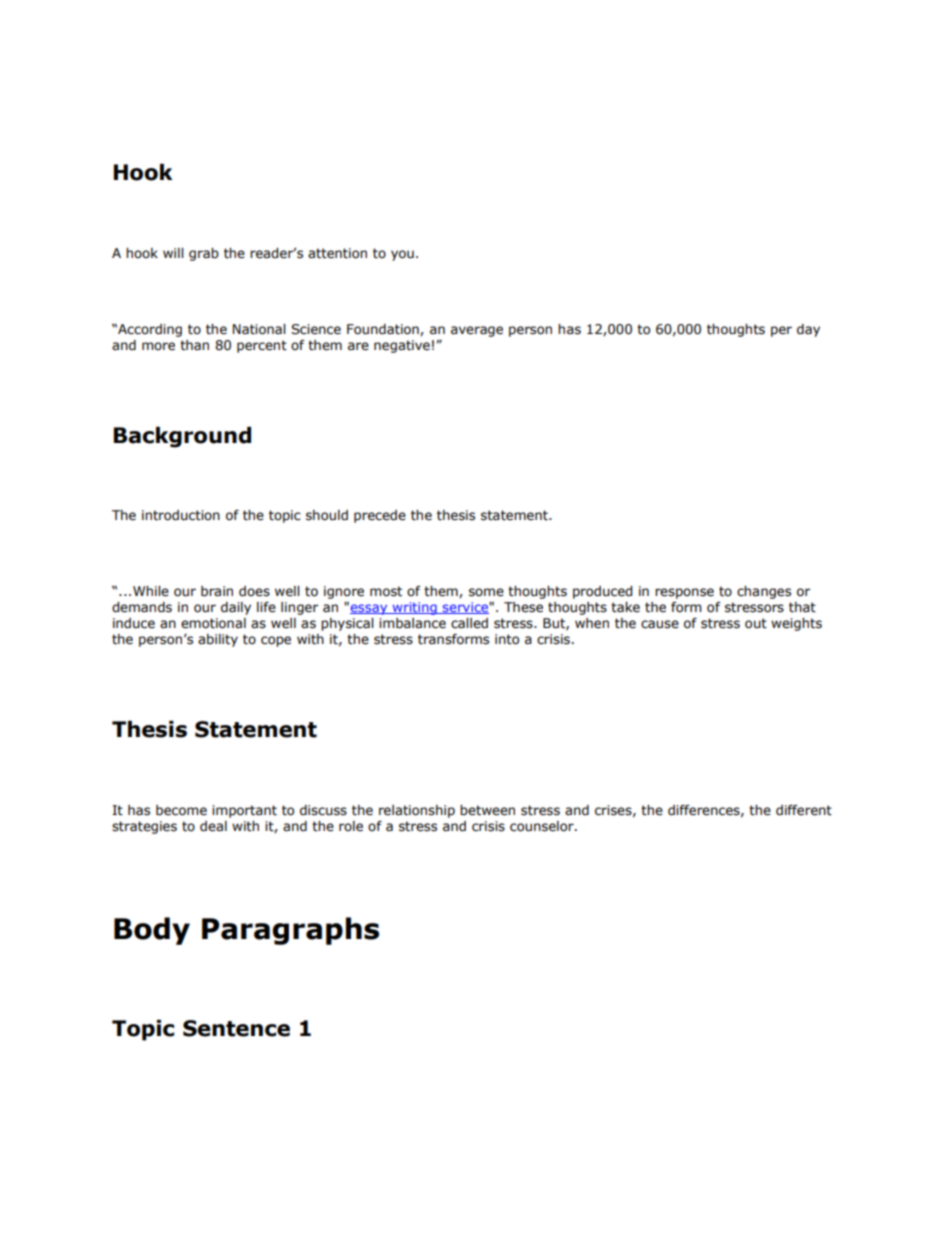 This document has width=952, height=1233. I want to click on between, so click(487, 810).
